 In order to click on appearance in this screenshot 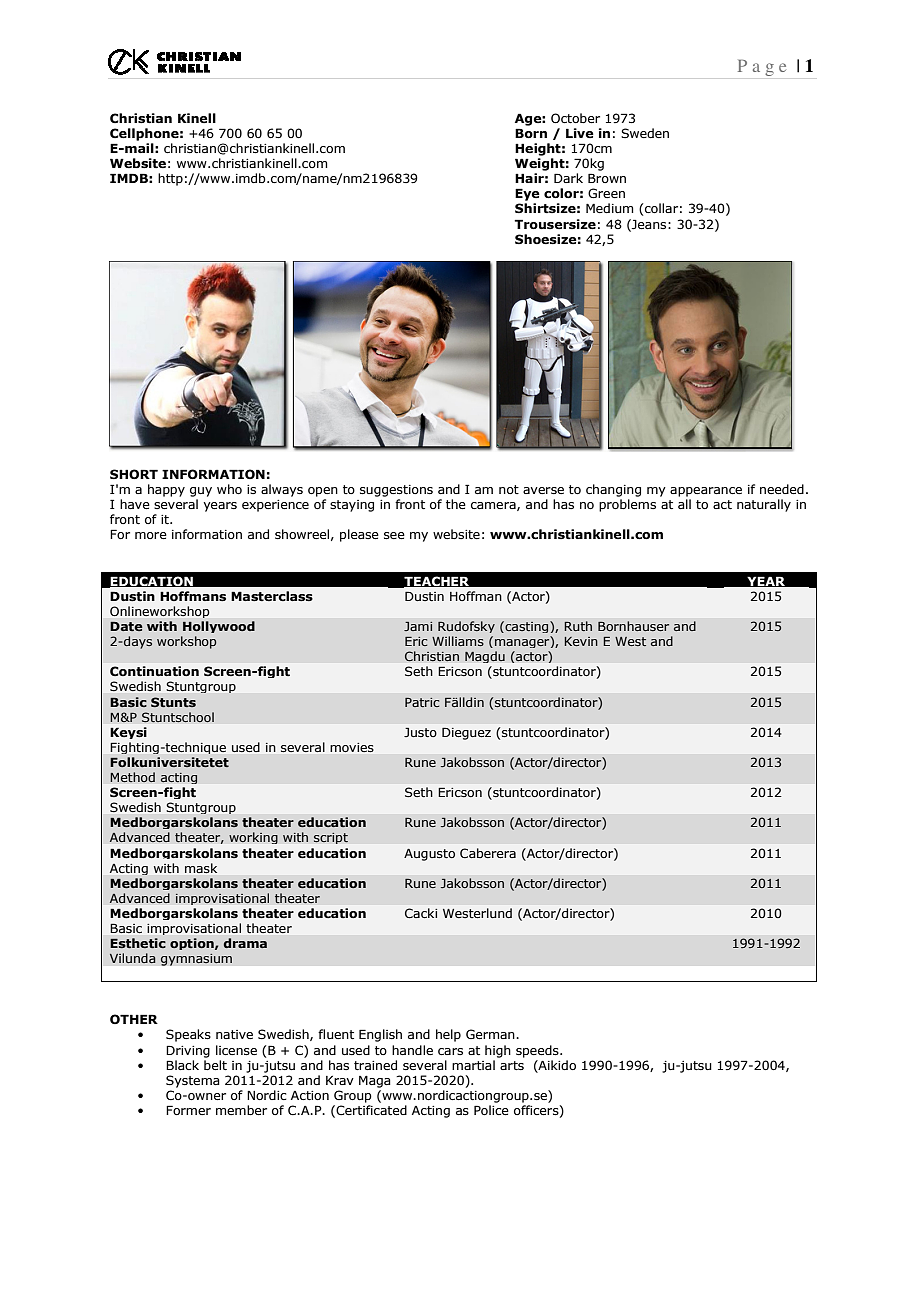, I will do `click(706, 492)`.
